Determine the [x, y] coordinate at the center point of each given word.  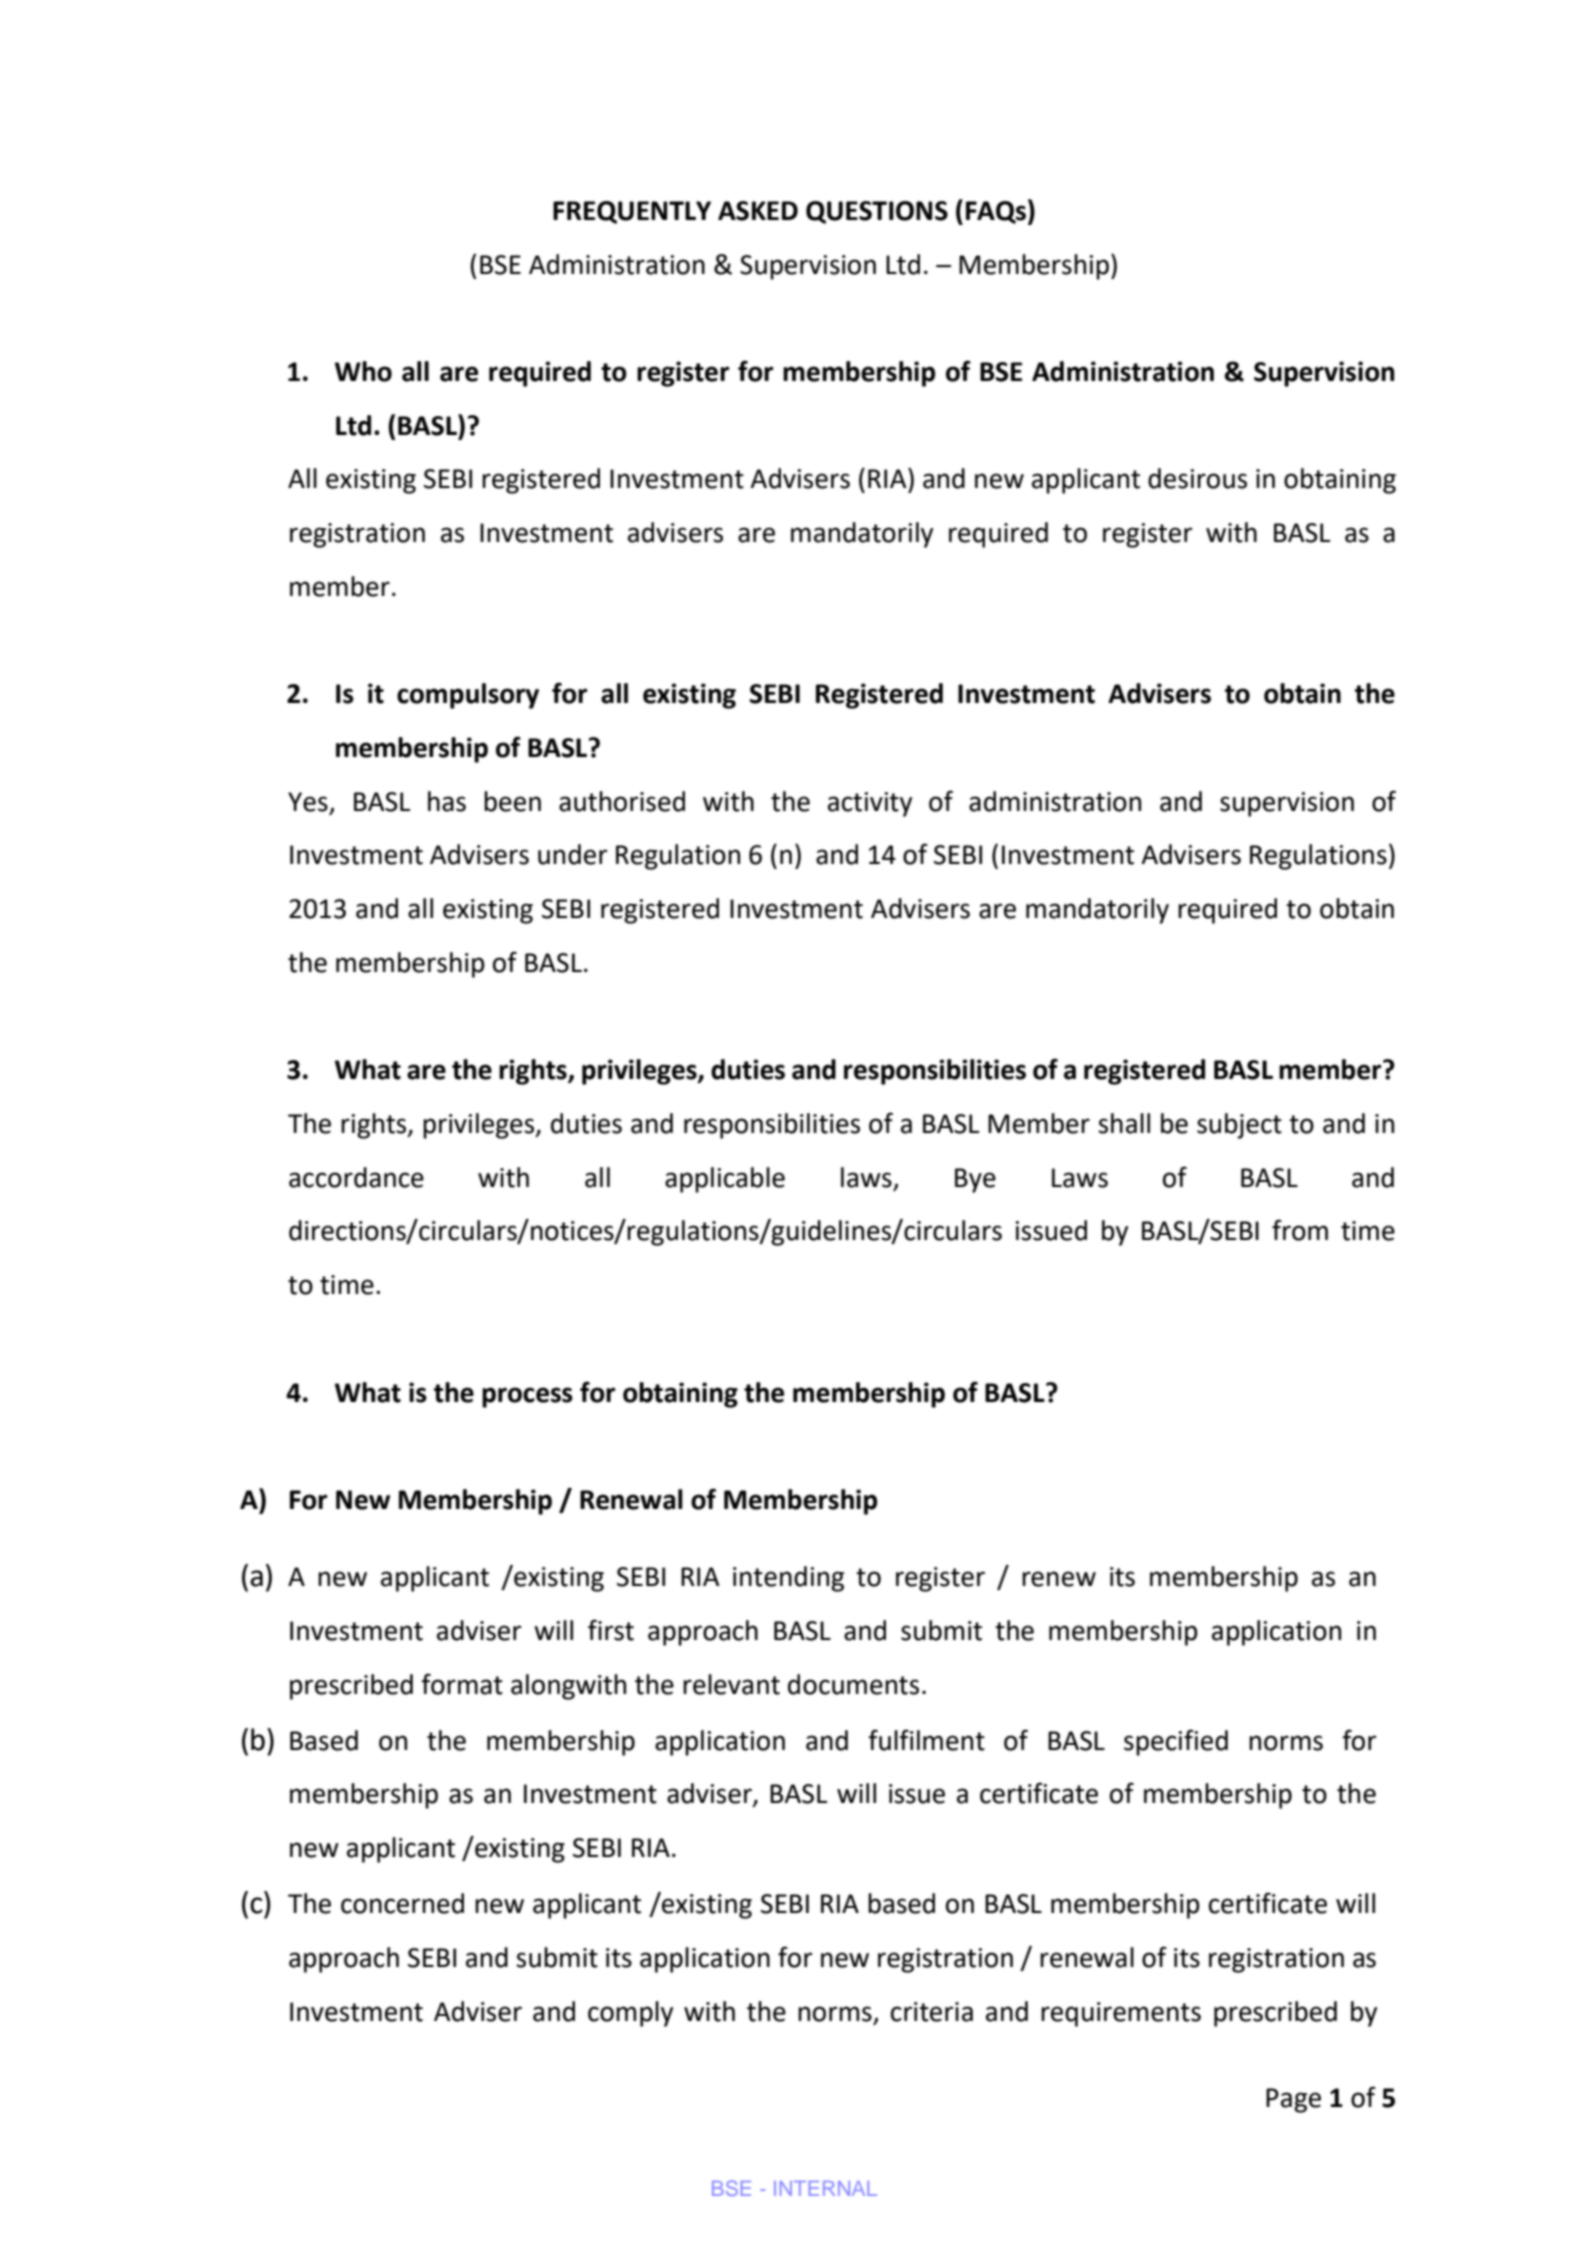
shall [1124, 1123]
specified [1176, 1742]
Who [363, 371]
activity [870, 804]
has [447, 801]
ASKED [758, 211]
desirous [1197, 478]
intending [788, 1579]
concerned [402, 1903]
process [527, 1397]
